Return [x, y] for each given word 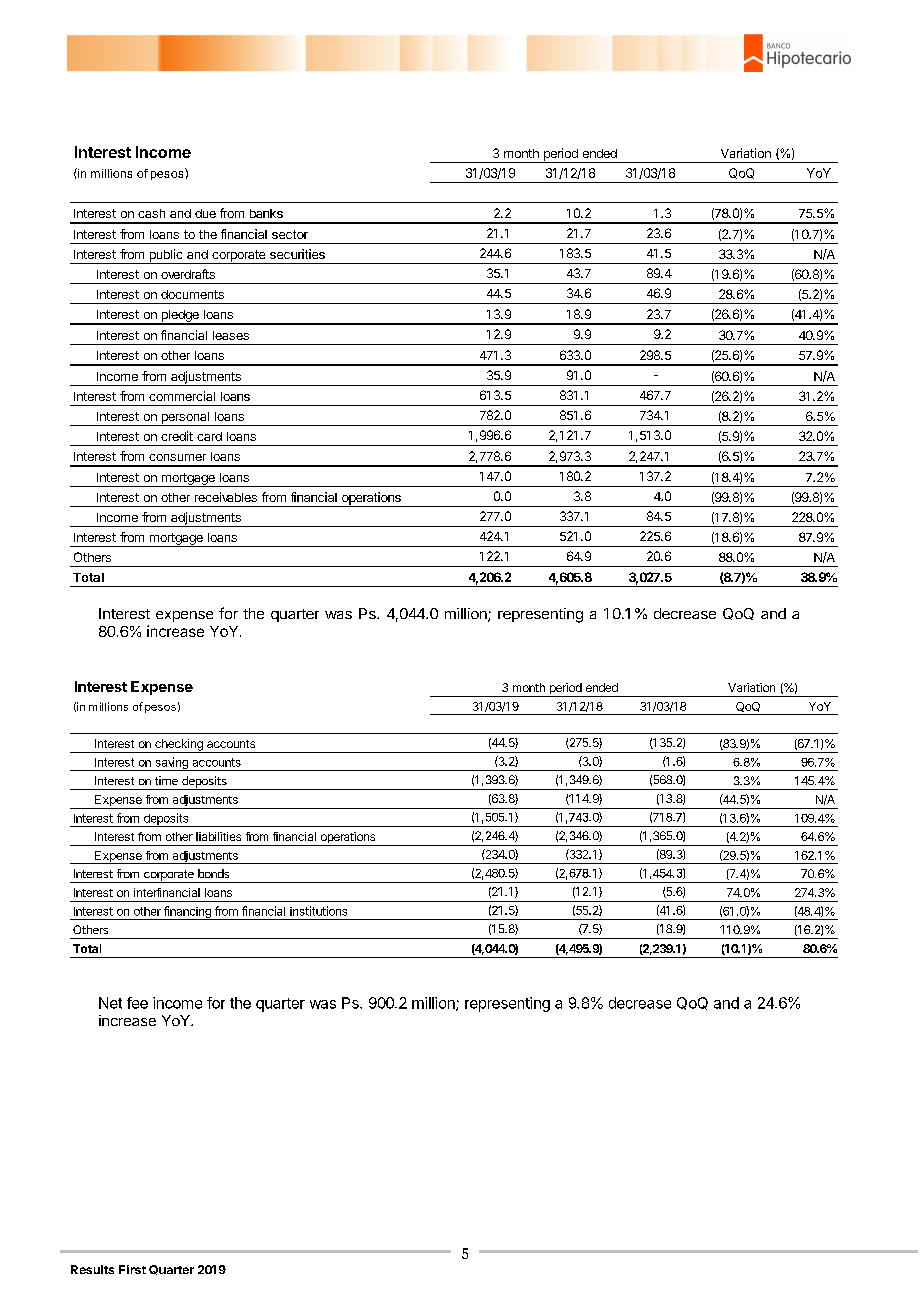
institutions [318, 911]
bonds [213, 873]
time [166, 780]
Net [110, 1003]
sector [290, 234]
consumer [177, 457]
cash [151, 213]
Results [92, 1269]
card [209, 436]
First [132, 1269]
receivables [226, 497]
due [205, 213]
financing [187, 913]
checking [179, 746]
